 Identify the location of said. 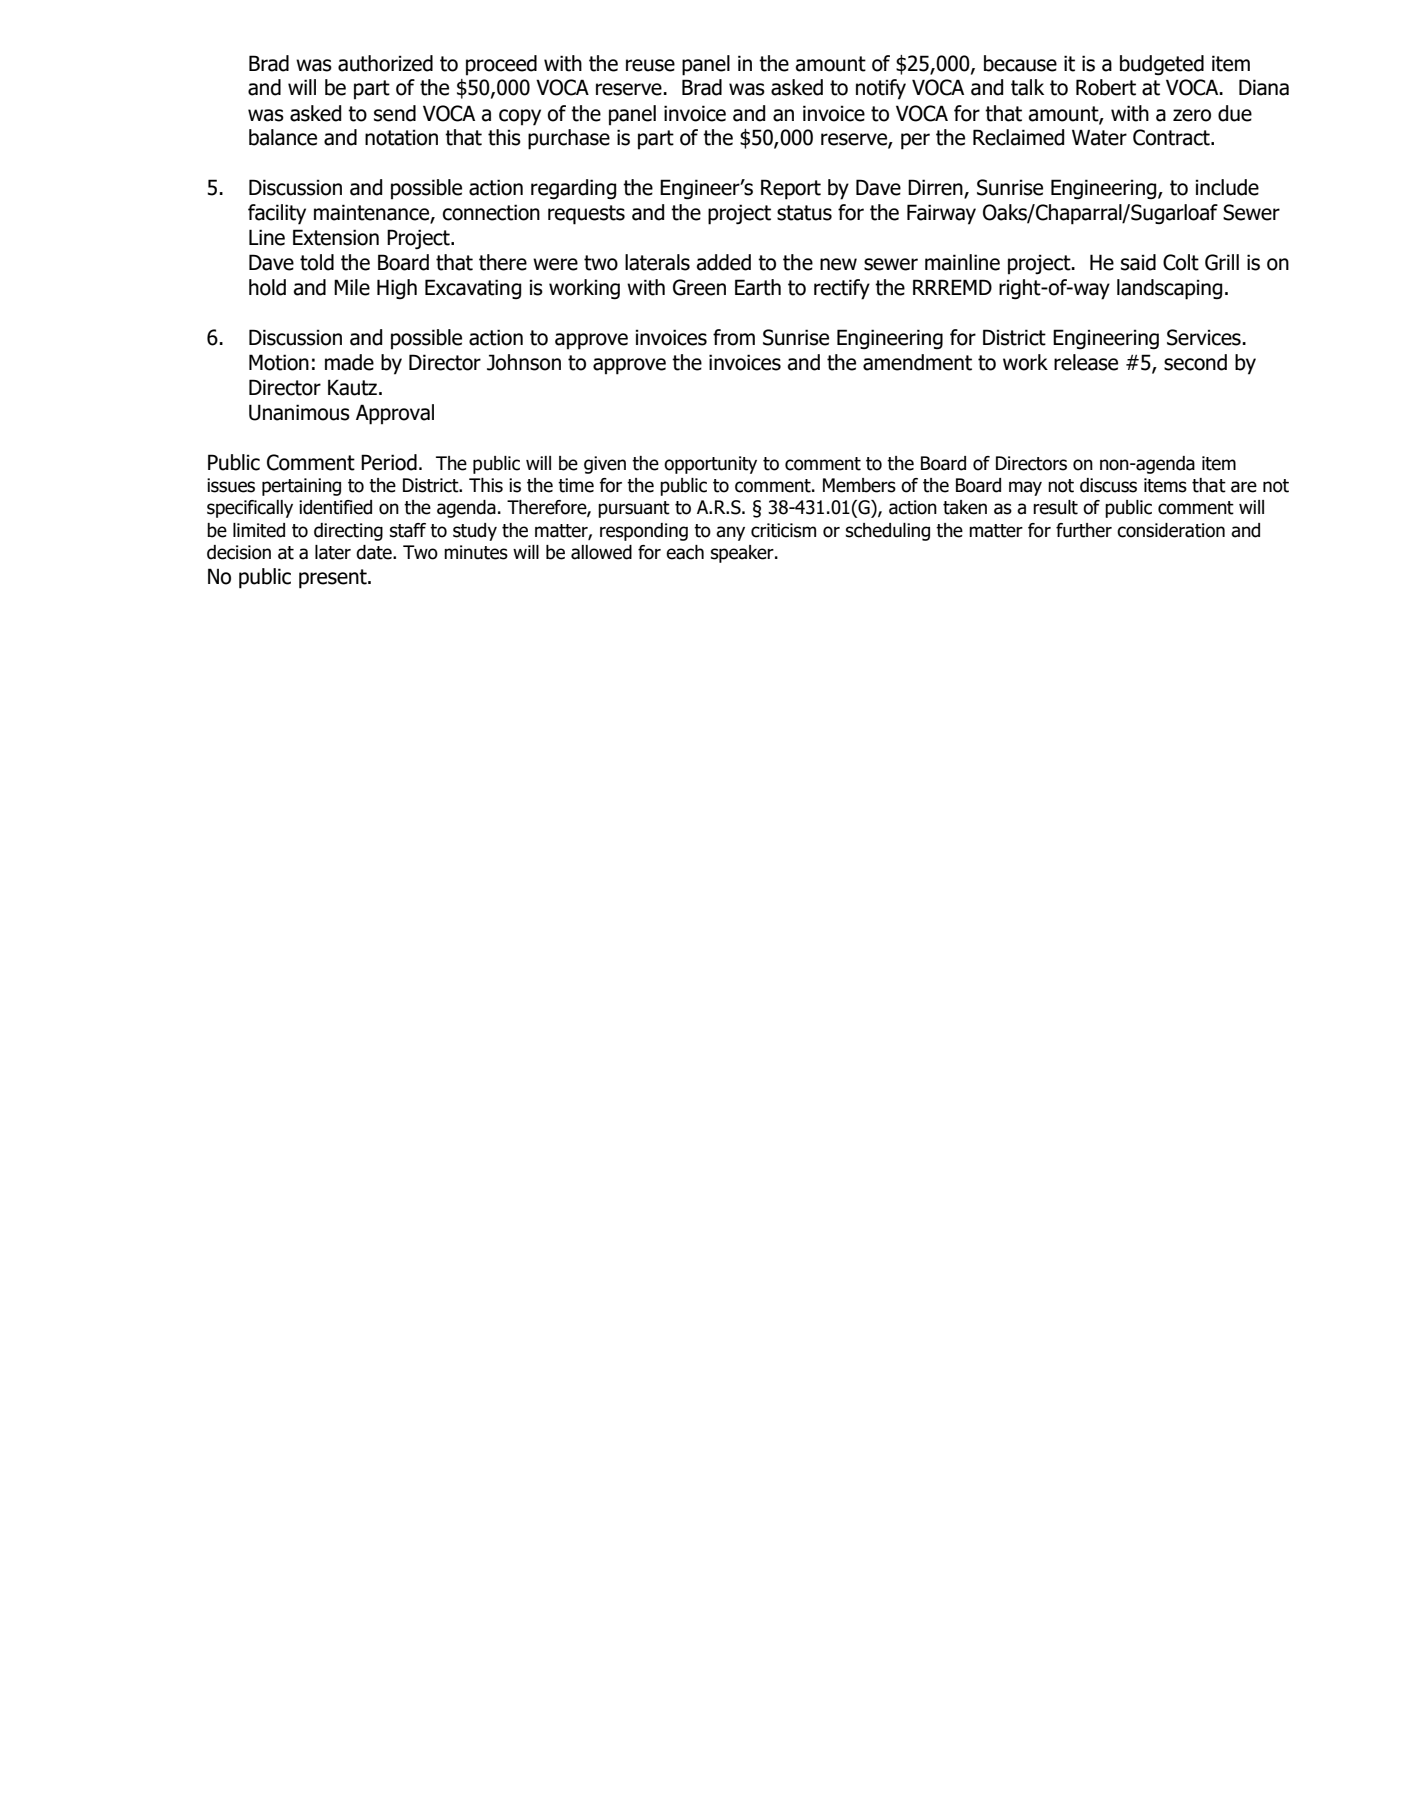
(1138, 262).
